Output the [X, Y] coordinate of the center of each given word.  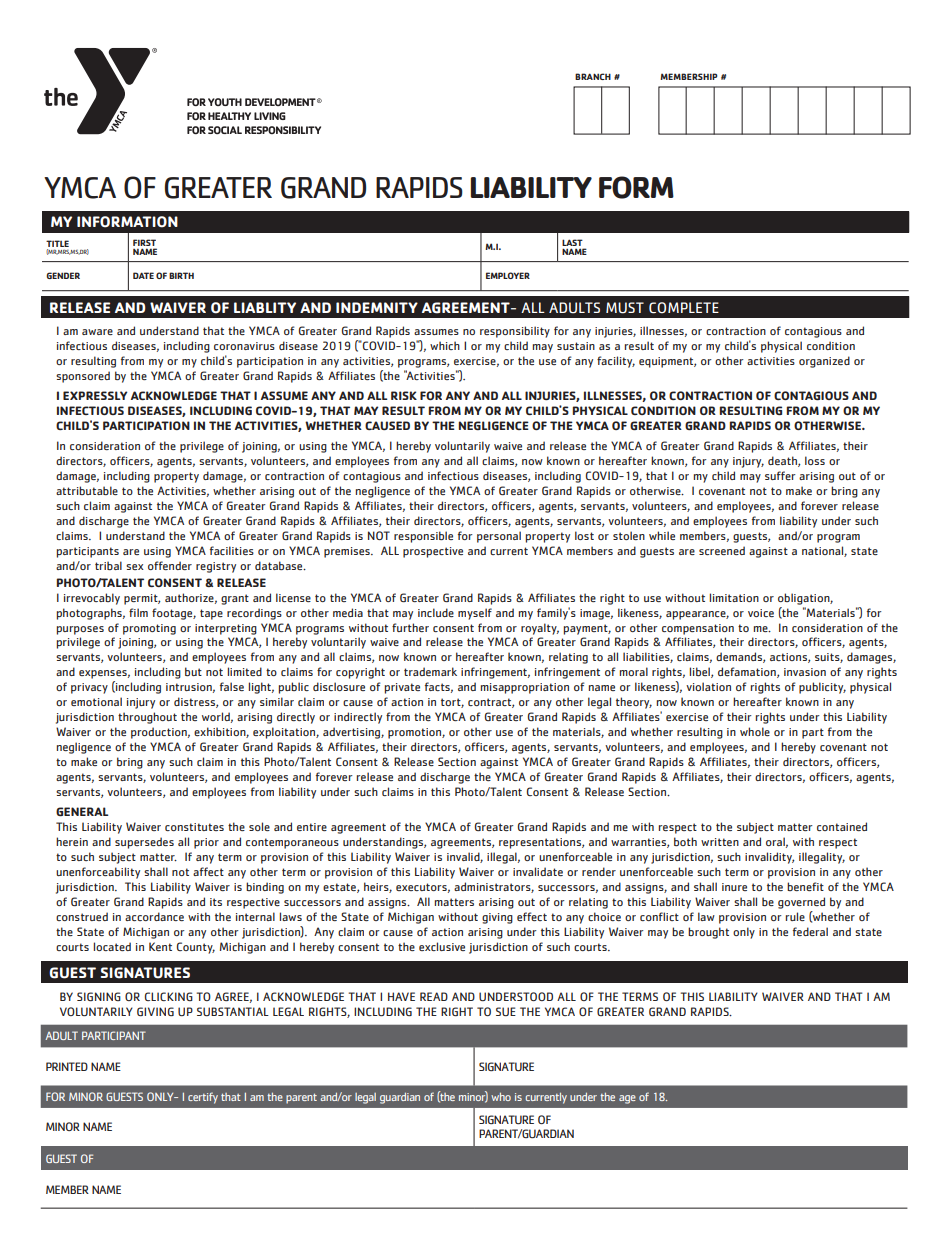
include [436, 612]
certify [203, 1098]
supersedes [144, 843]
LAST [572, 242]
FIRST [144, 242]
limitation [734, 597]
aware [97, 332]
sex [135, 567]
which [445, 345]
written [720, 842]
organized [824, 362]
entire [312, 827]
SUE [506, 1011]
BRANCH [593, 76]
